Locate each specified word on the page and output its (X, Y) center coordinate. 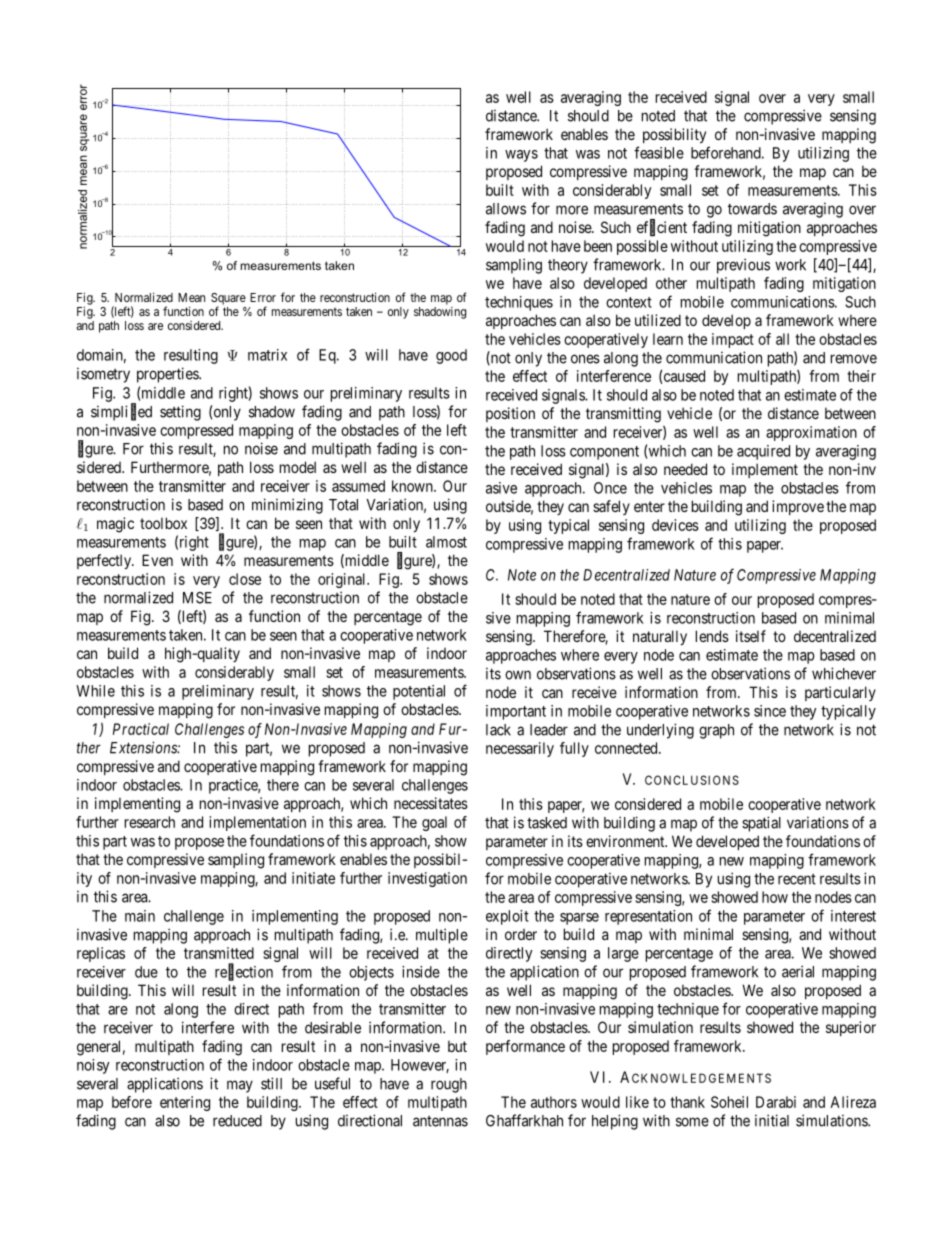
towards (752, 209)
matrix (267, 355)
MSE (197, 598)
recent (797, 879)
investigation (427, 879)
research (150, 822)
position (510, 414)
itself (751, 636)
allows (506, 209)
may (240, 1086)
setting (180, 413)
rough (449, 1085)
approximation (811, 433)
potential (419, 692)
